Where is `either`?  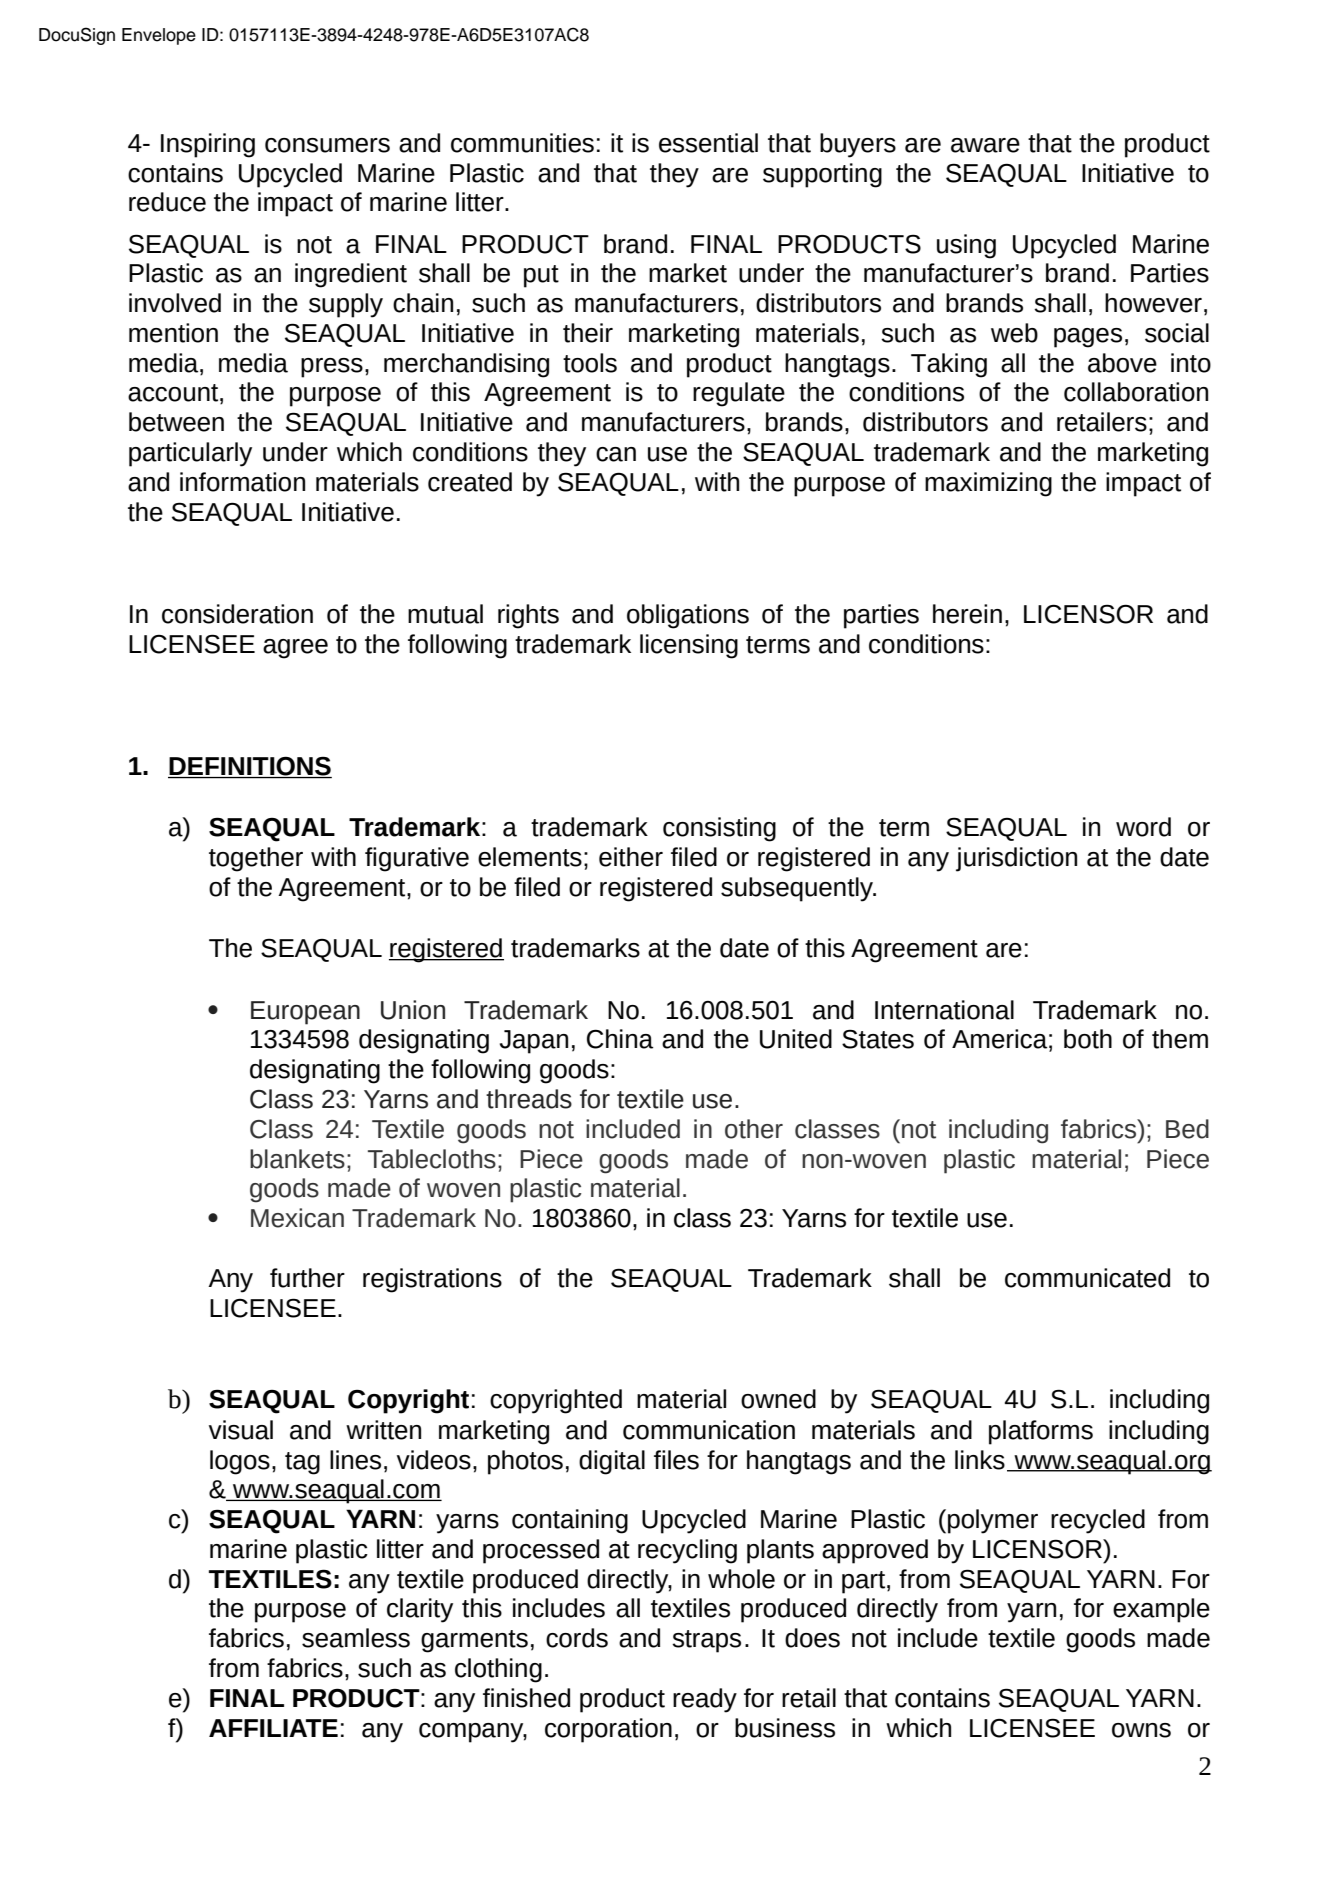 either is located at coordinates (631, 857).
